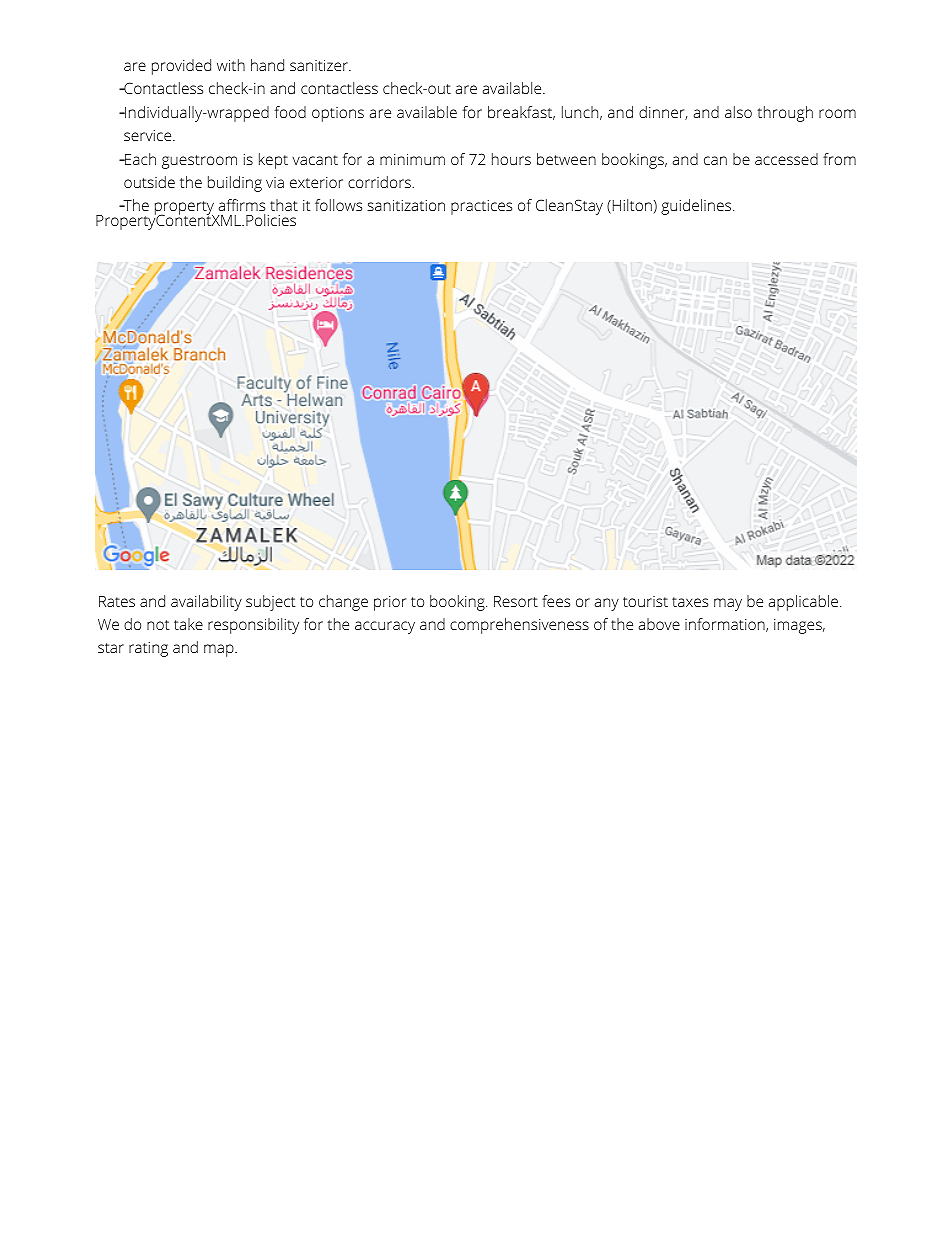 The height and width of the screenshot is (1233, 952). Describe the element at coordinates (697, 207) in the screenshot. I see `guidelines` at that location.
